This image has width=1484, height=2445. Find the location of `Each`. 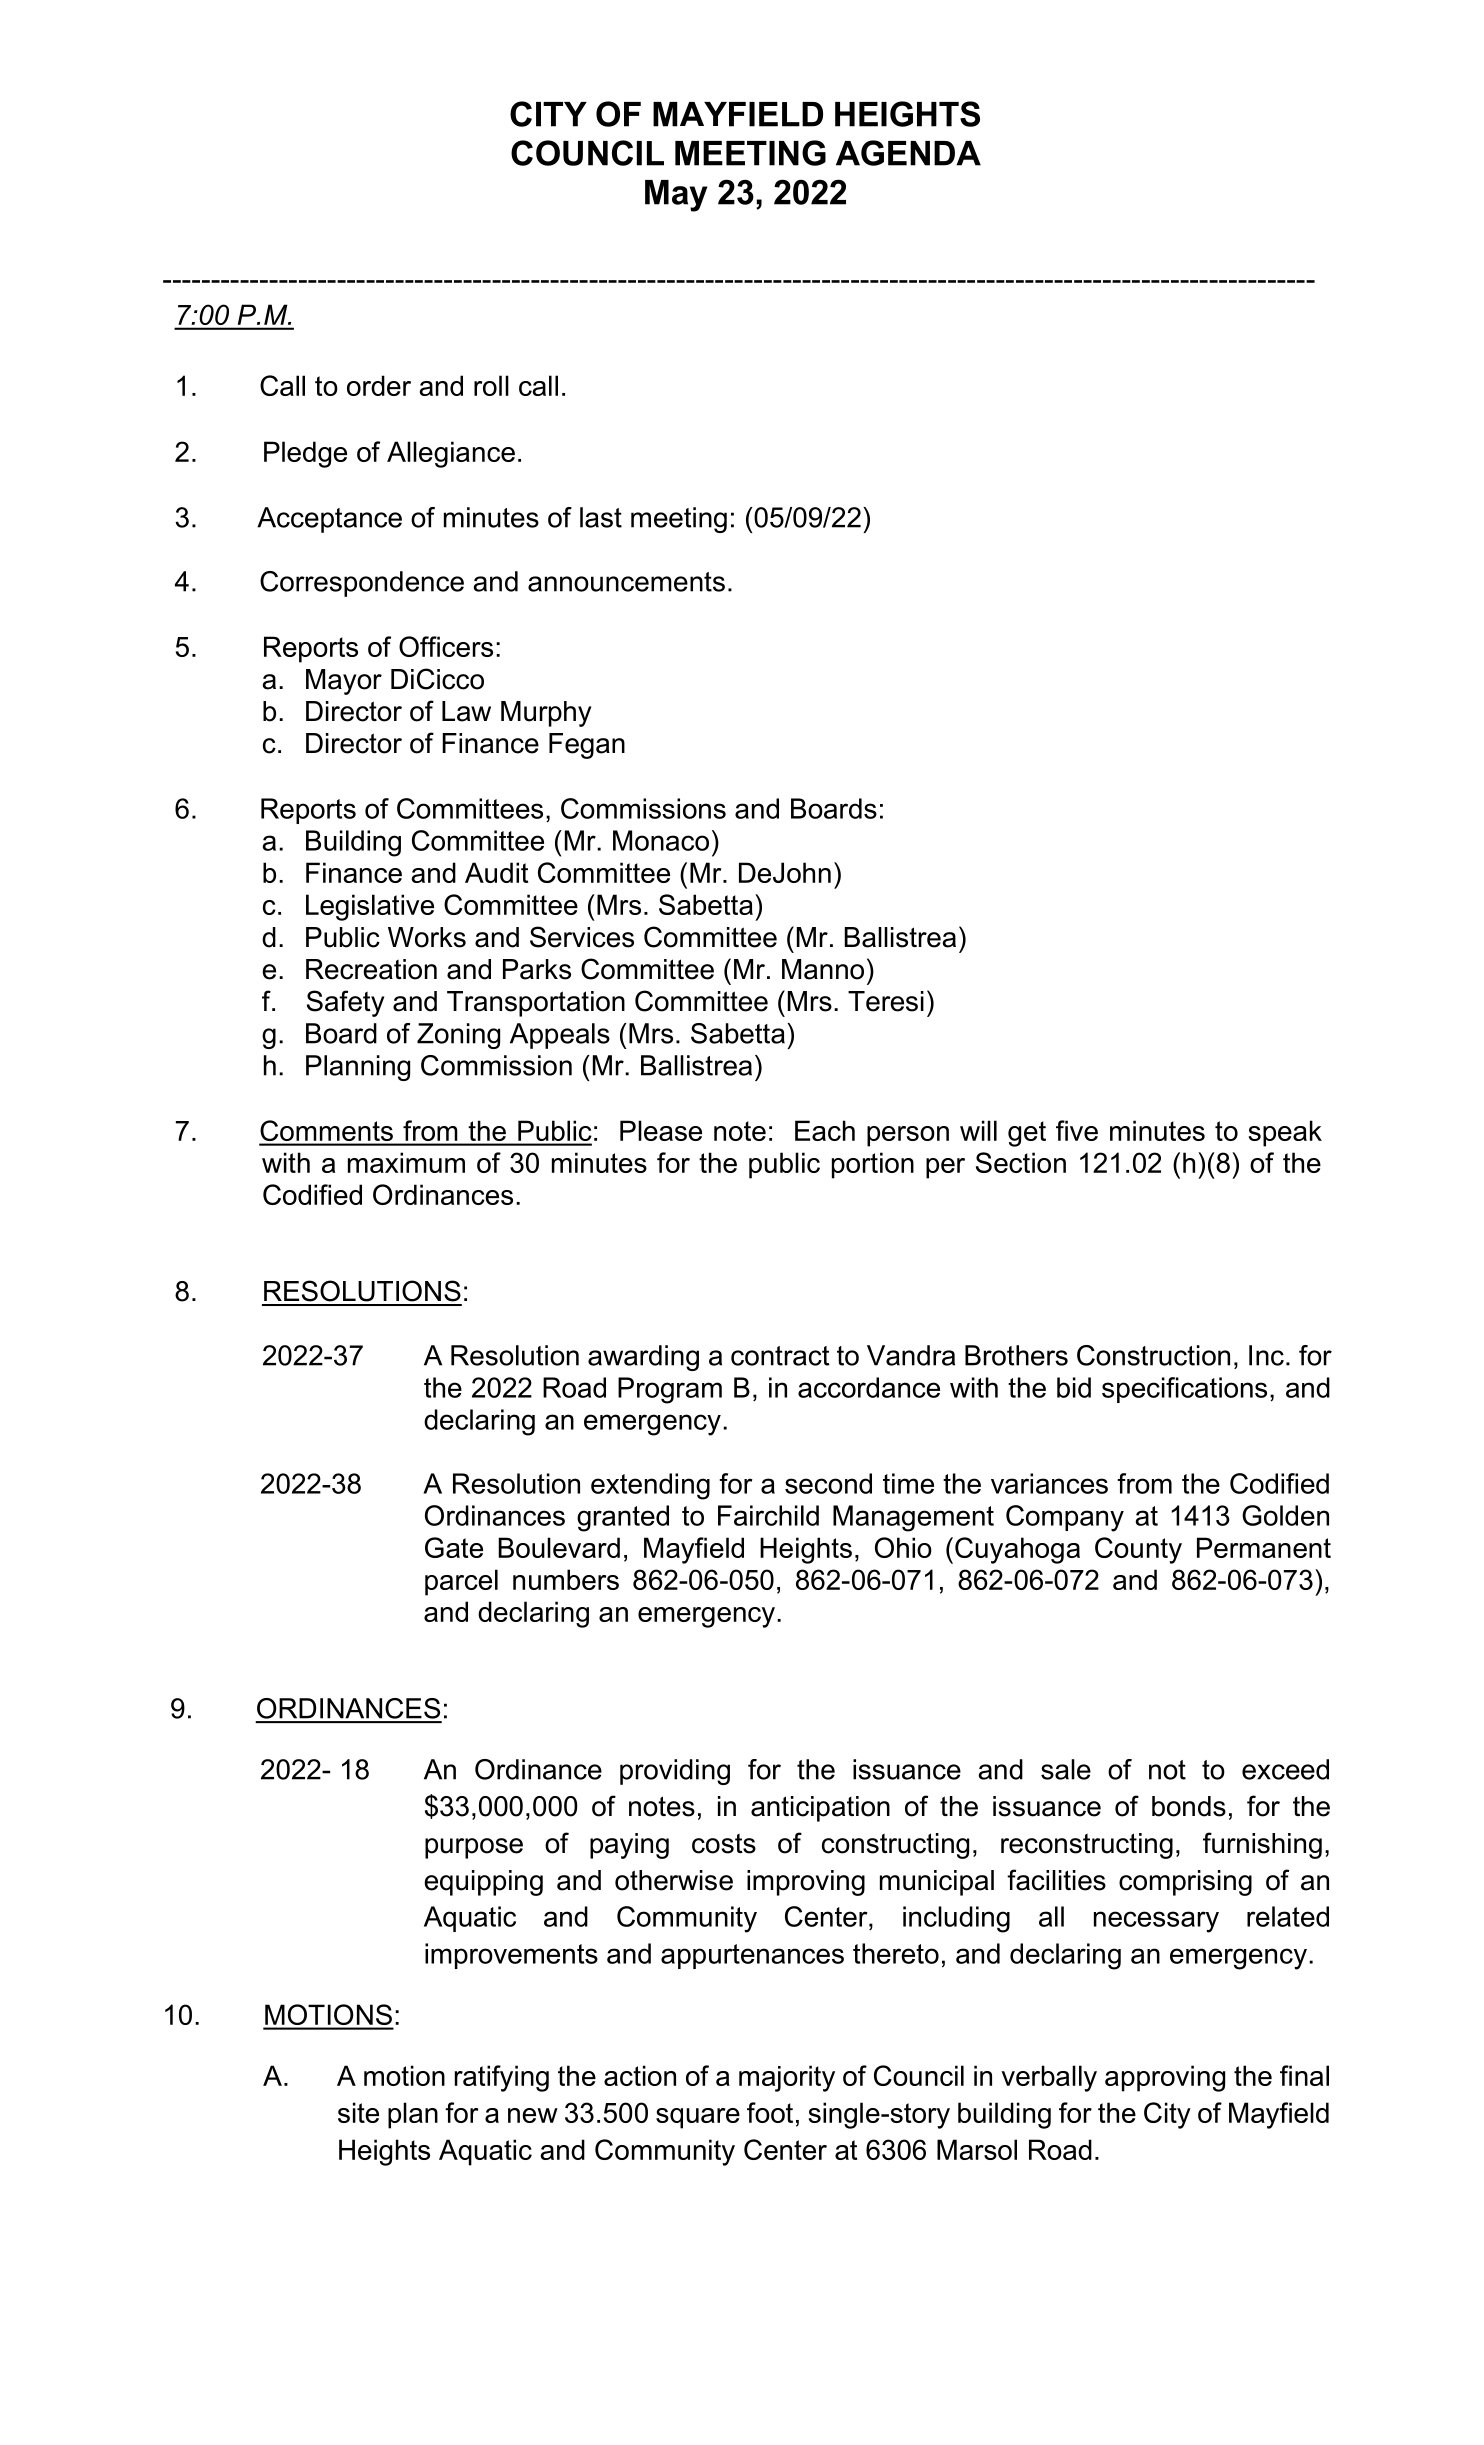

Each is located at coordinates (825, 1130).
